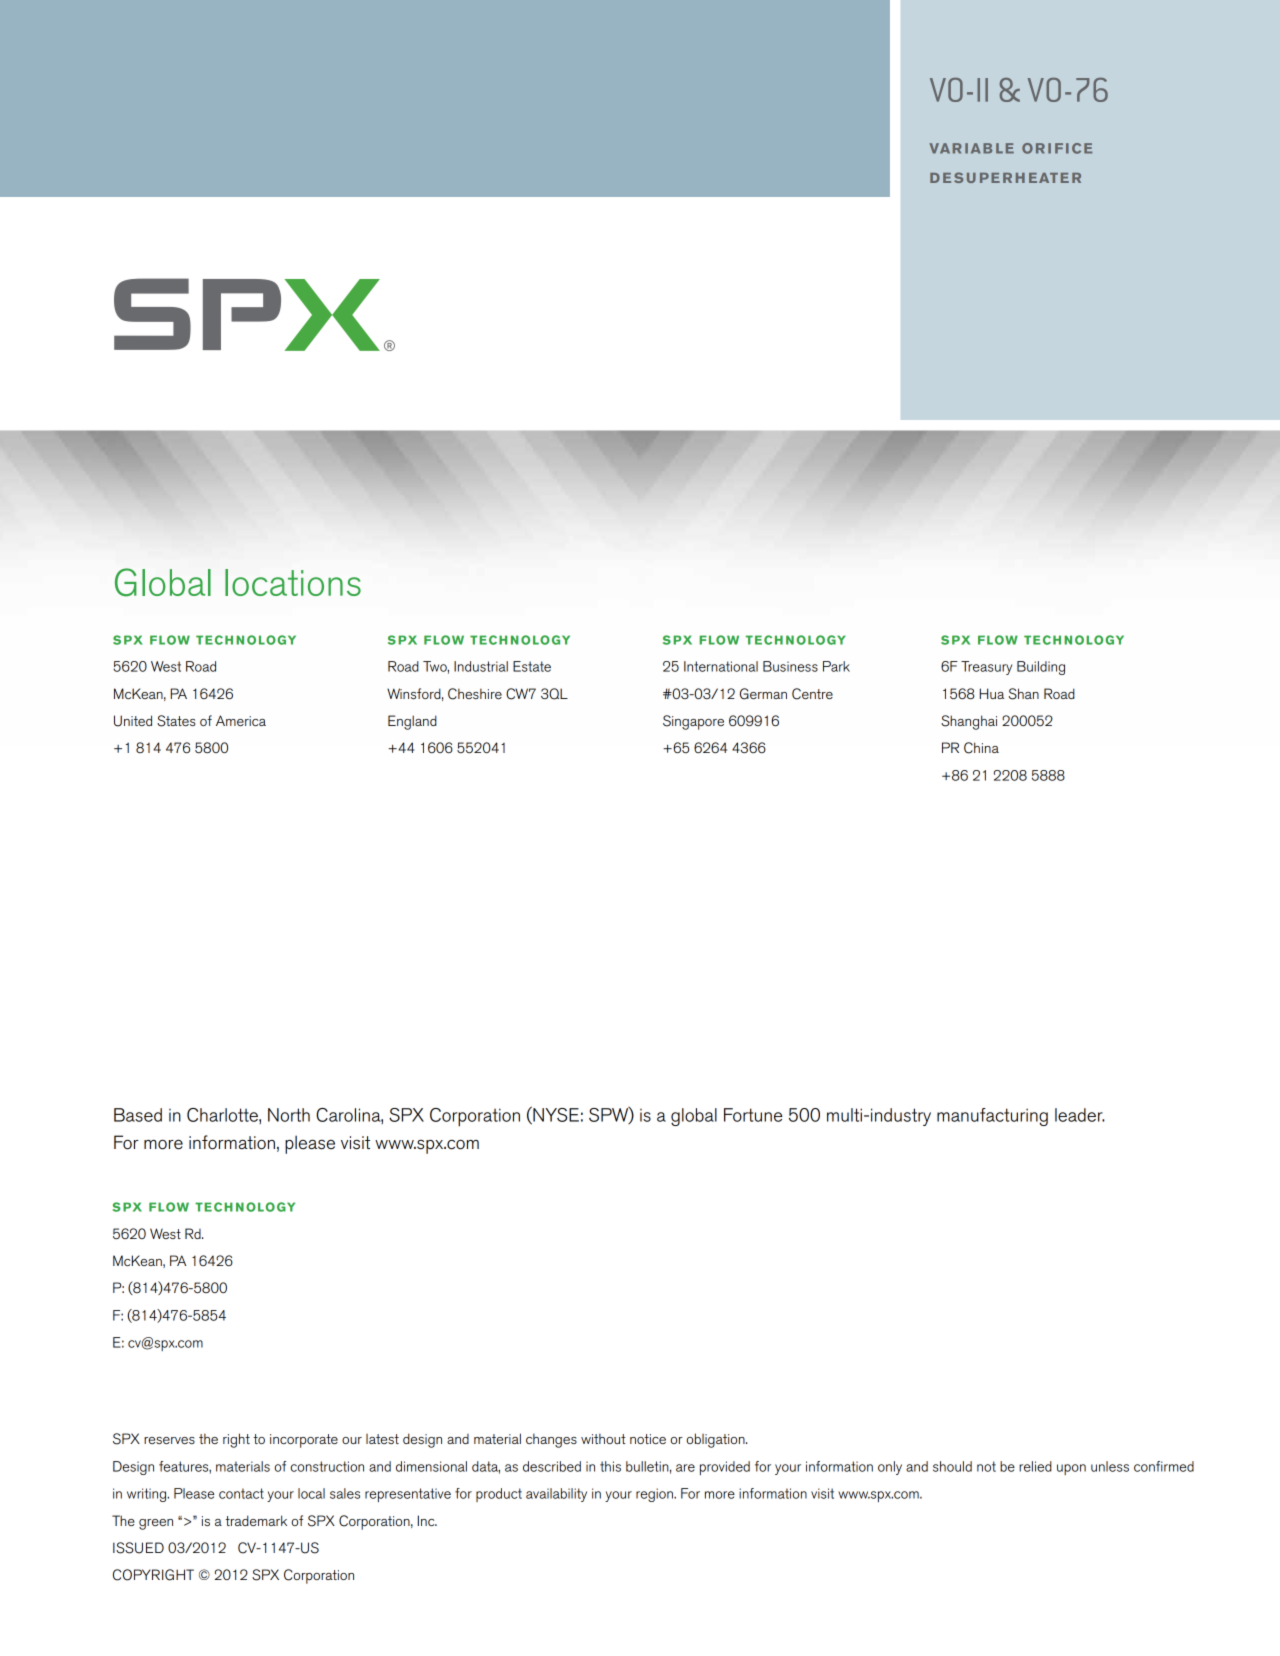 This page has height=1656, width=1280. Describe the element at coordinates (256, 1520) in the page. I see `trademark` at that location.
